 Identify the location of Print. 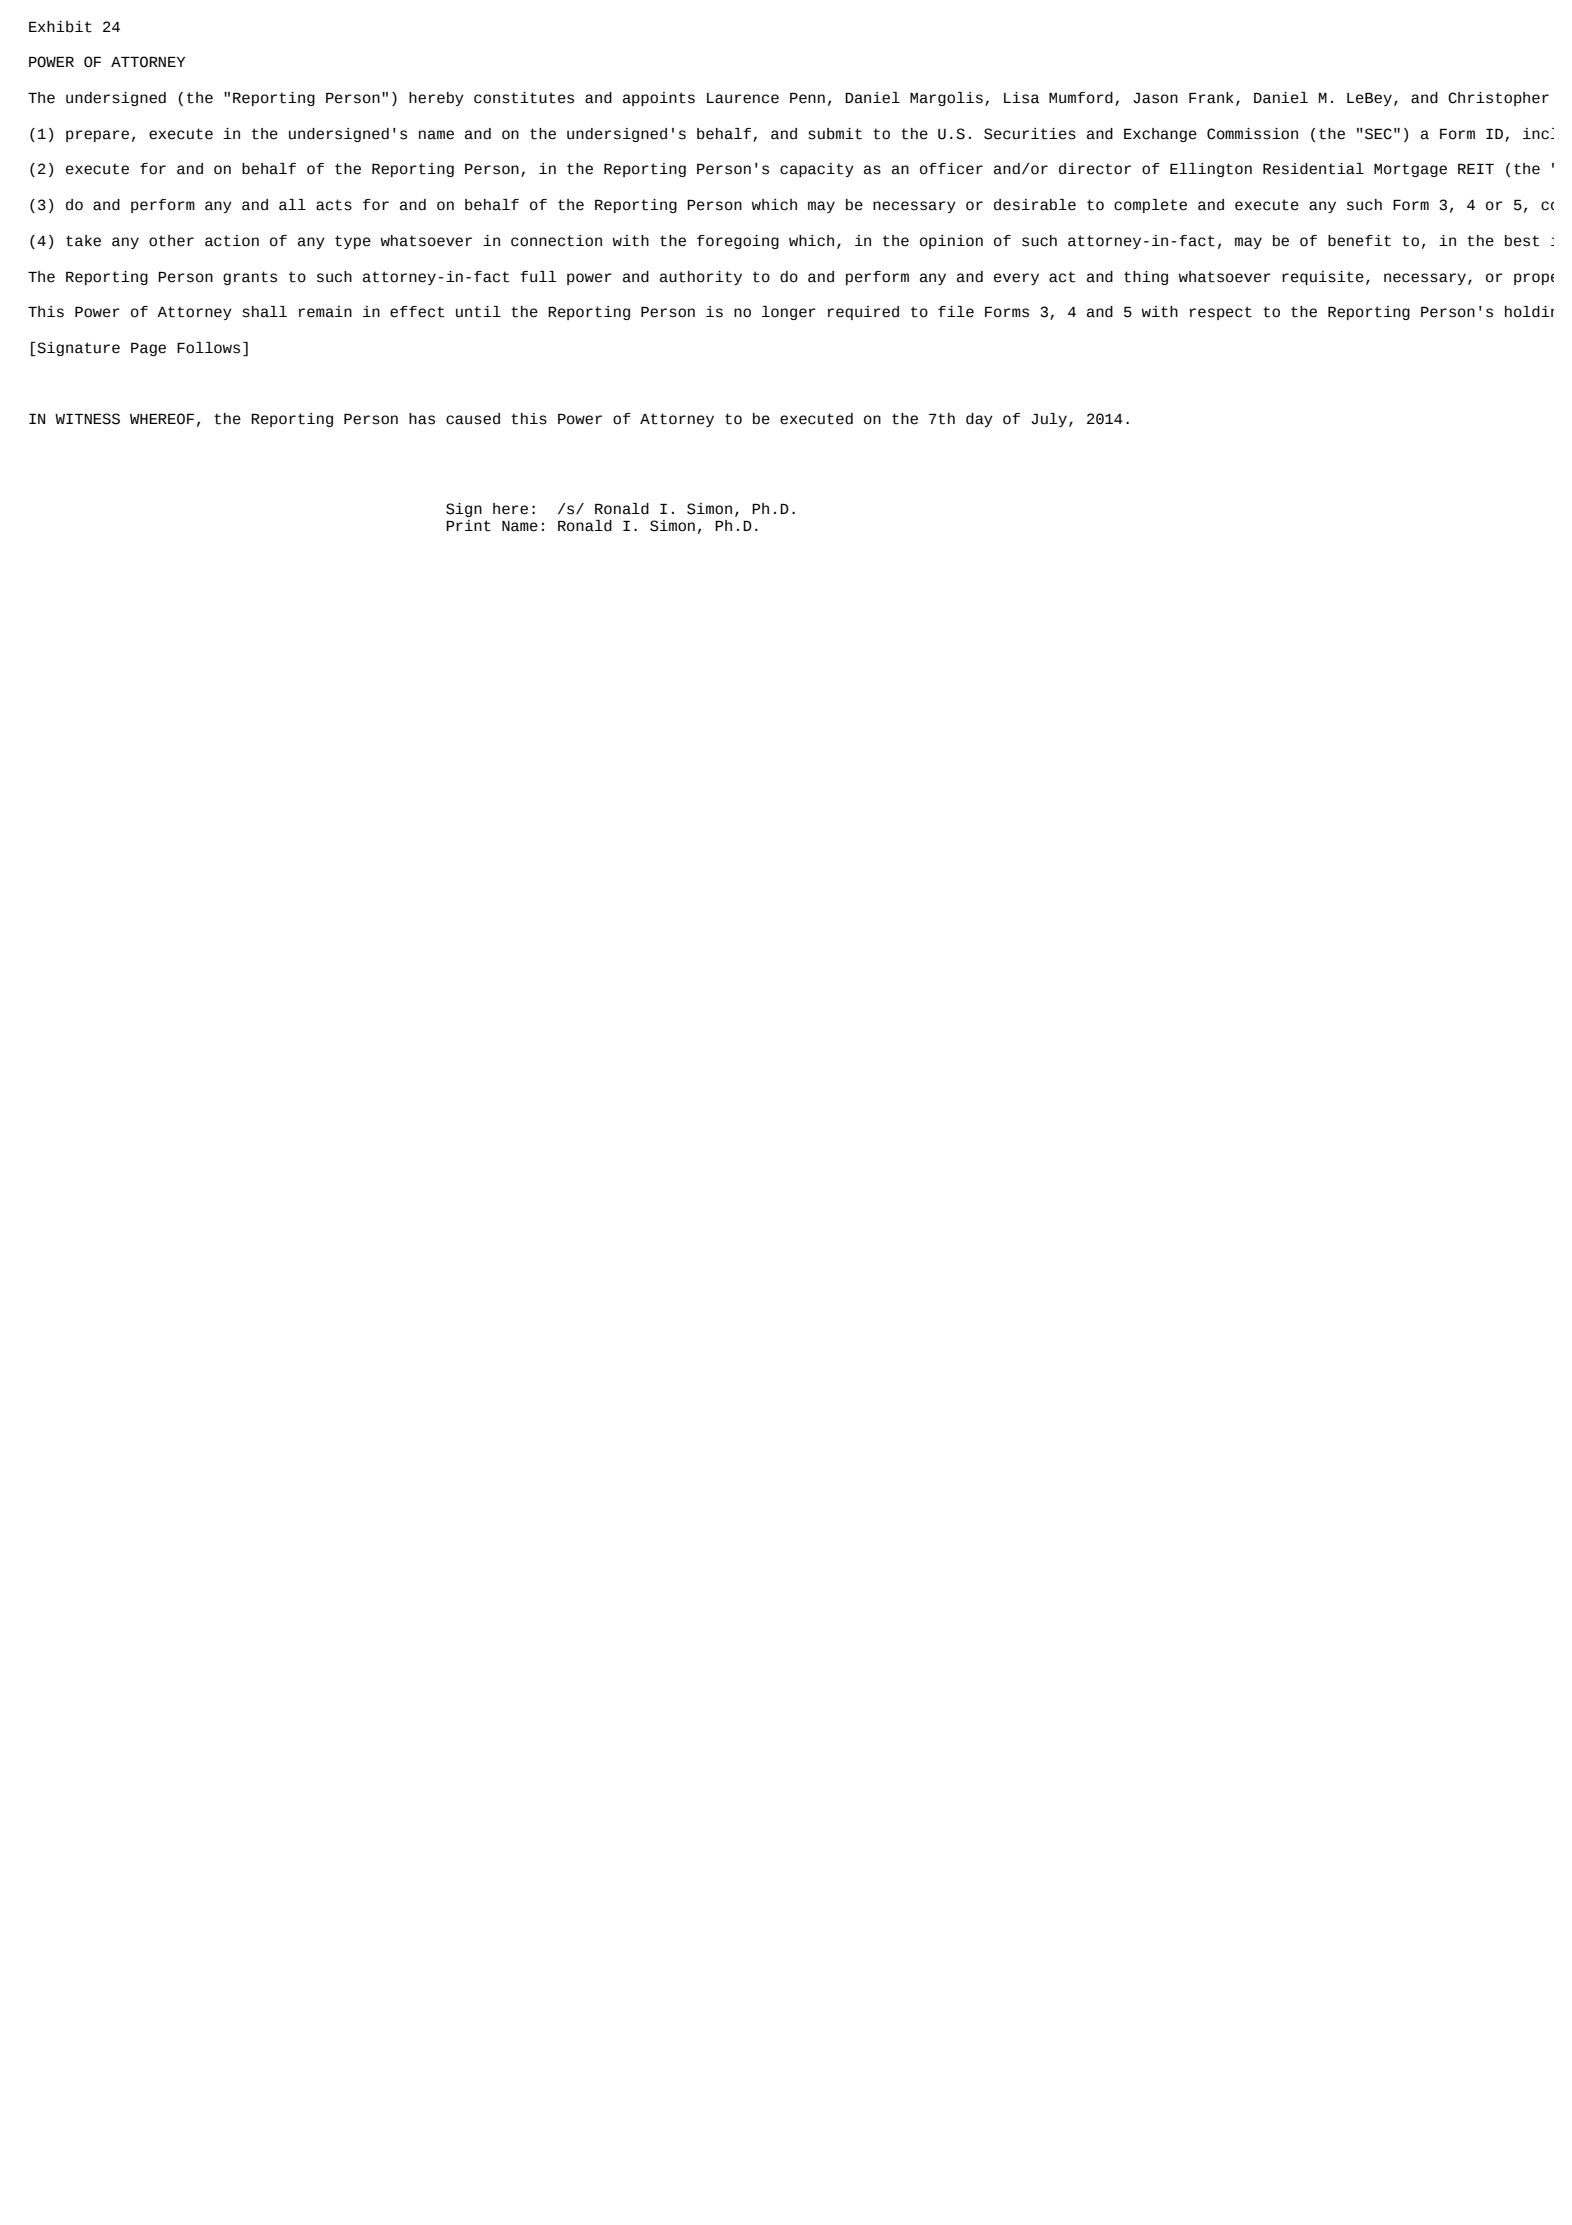
(468, 526).
